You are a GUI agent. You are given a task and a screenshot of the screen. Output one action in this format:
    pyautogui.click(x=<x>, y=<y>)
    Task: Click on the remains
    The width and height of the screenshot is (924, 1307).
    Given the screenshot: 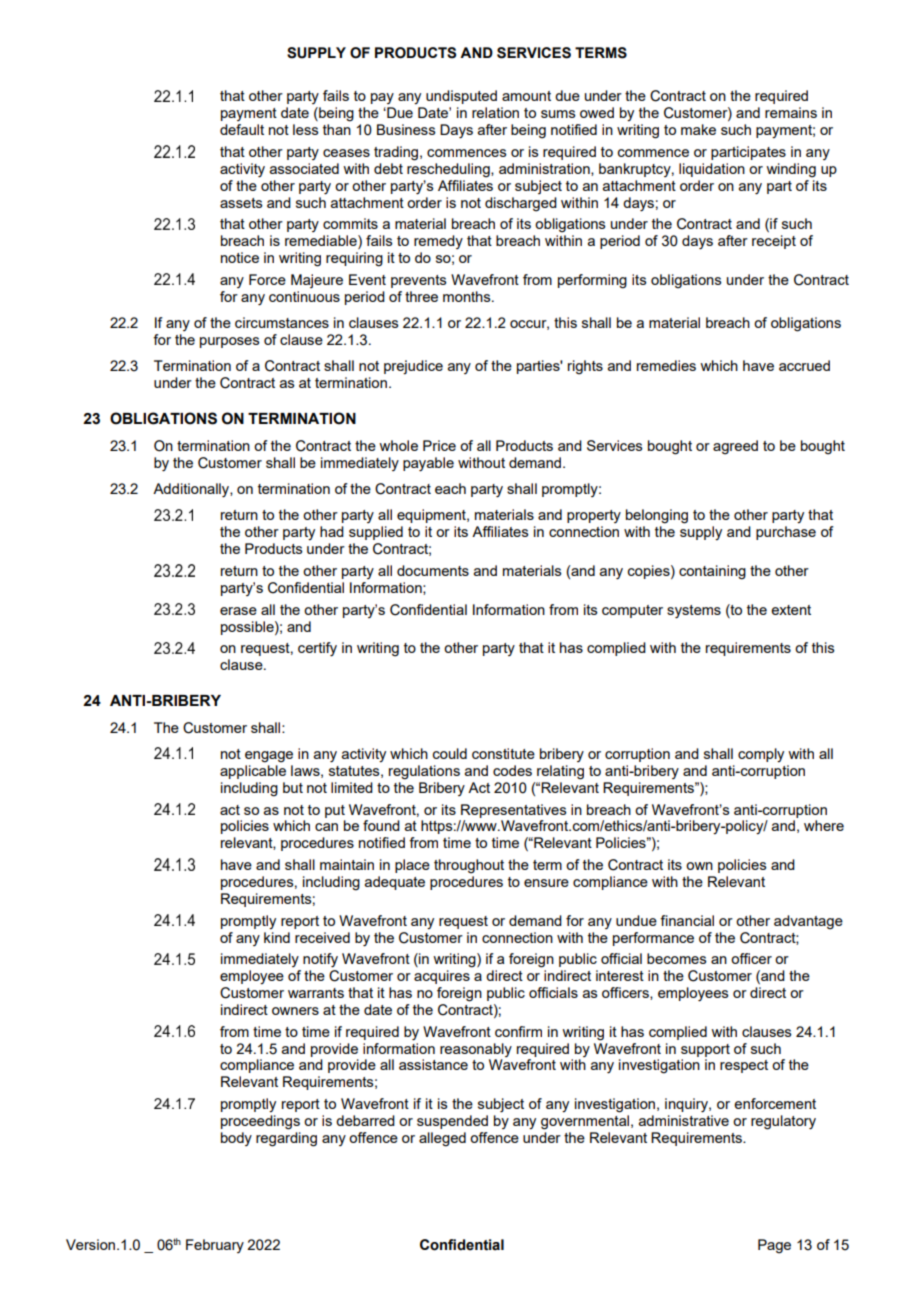 What is the action you would take?
    pyautogui.click(x=791, y=112)
